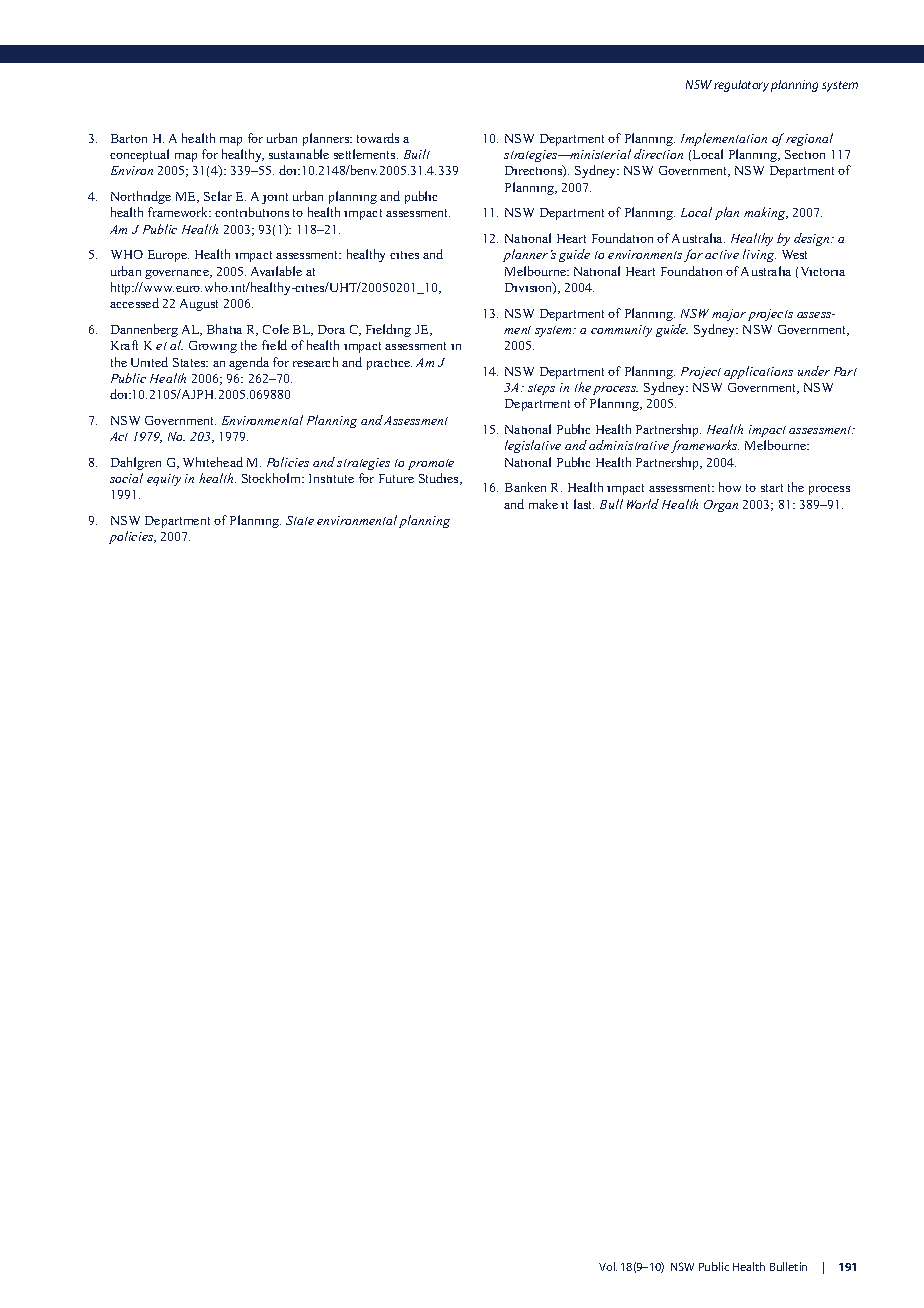 Image resolution: width=924 pixels, height=1308 pixels. Describe the element at coordinates (741, 86) in the page. I see `regulatory` at that location.
